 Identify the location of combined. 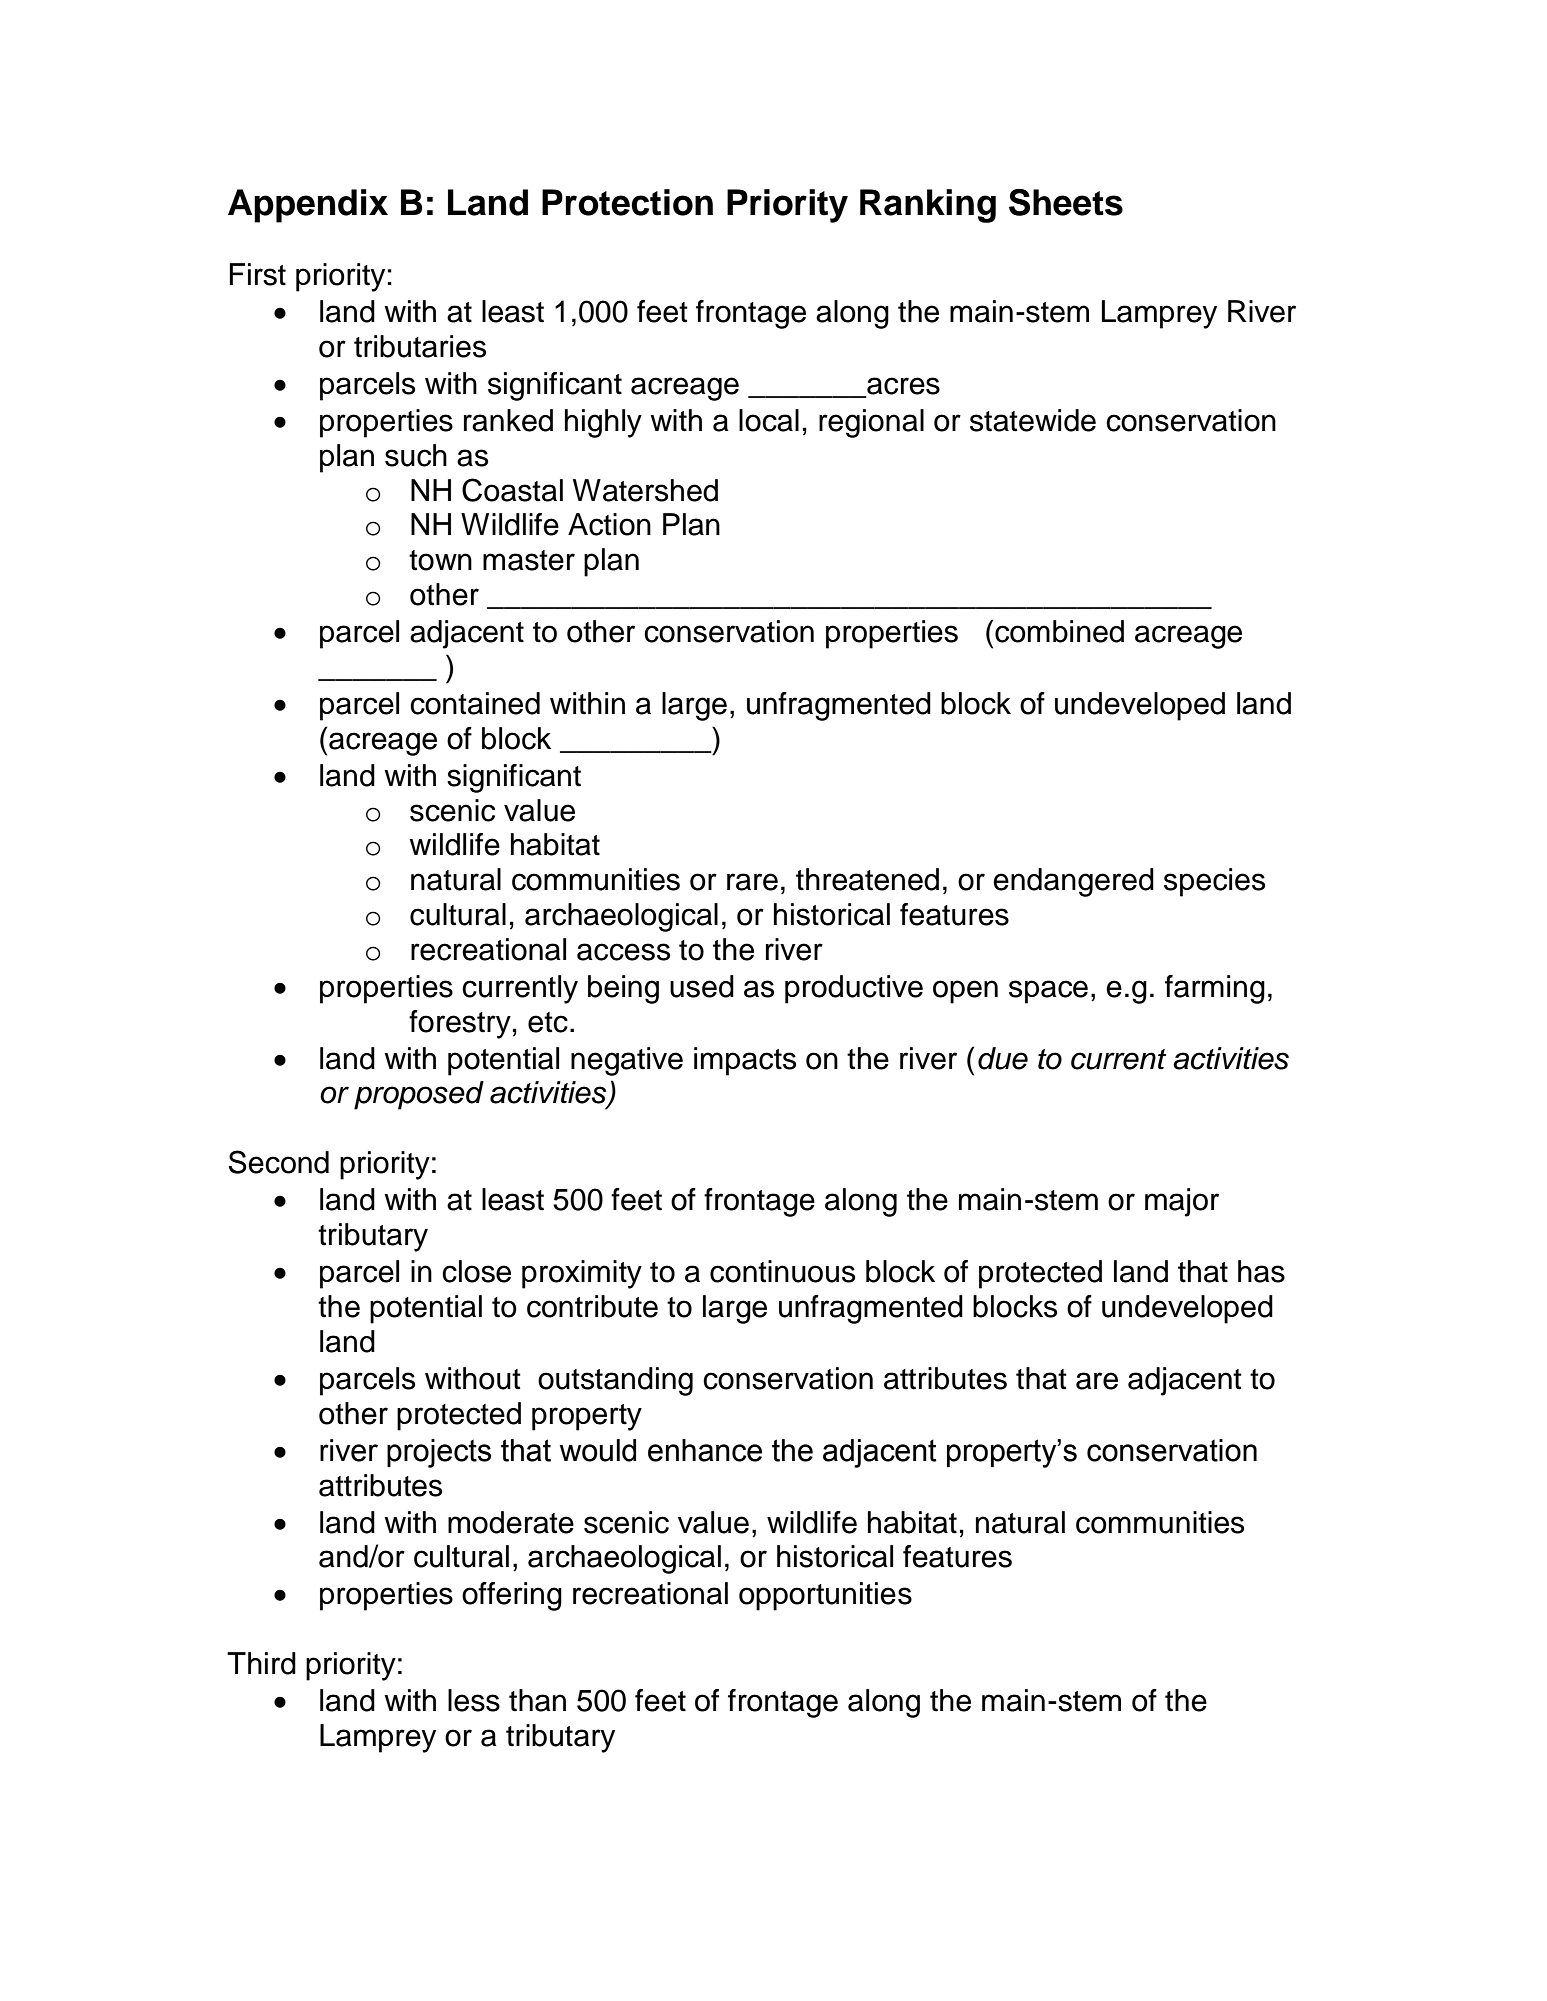
(1059, 631).
